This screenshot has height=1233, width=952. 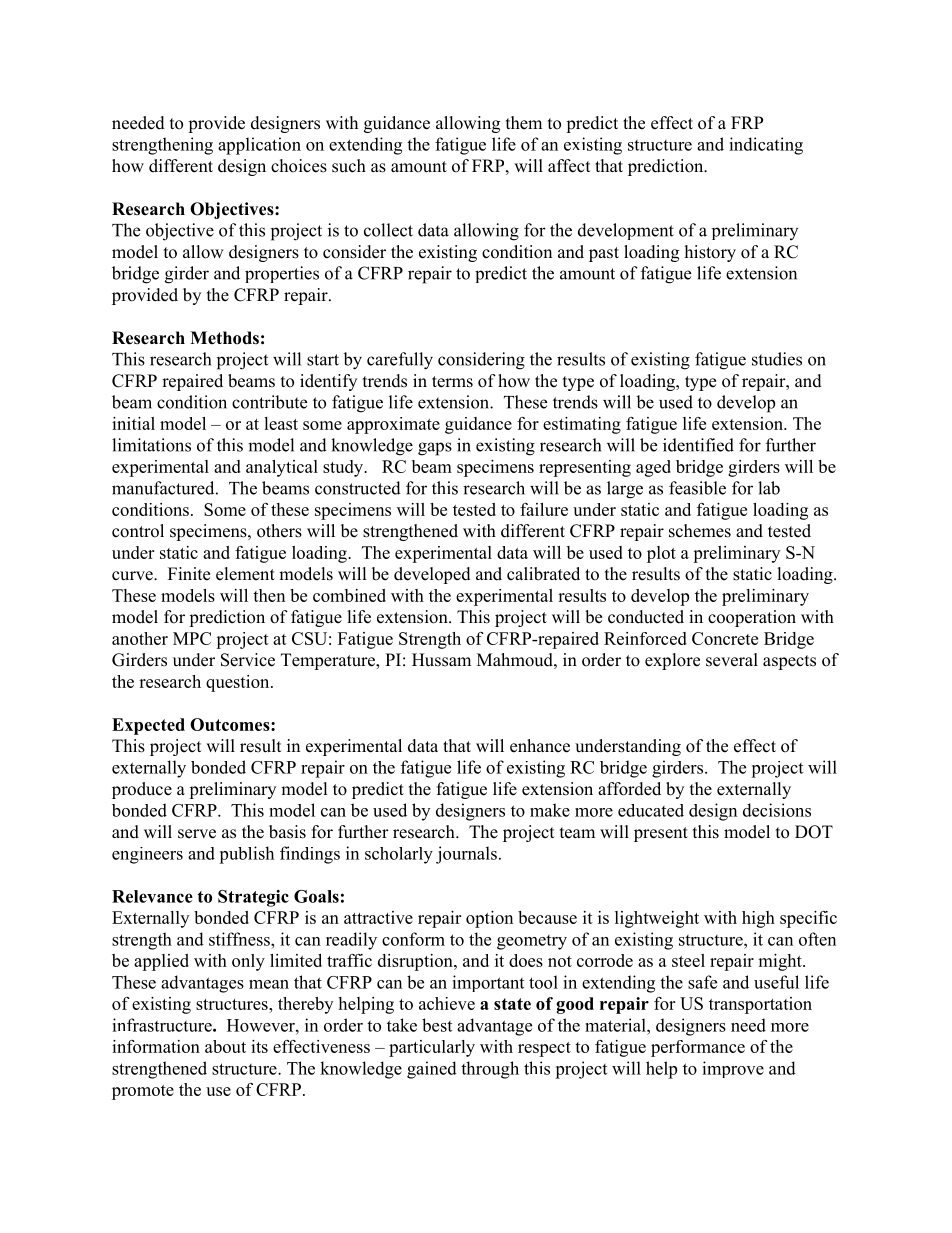 I want to click on cooperation, so click(x=752, y=618).
